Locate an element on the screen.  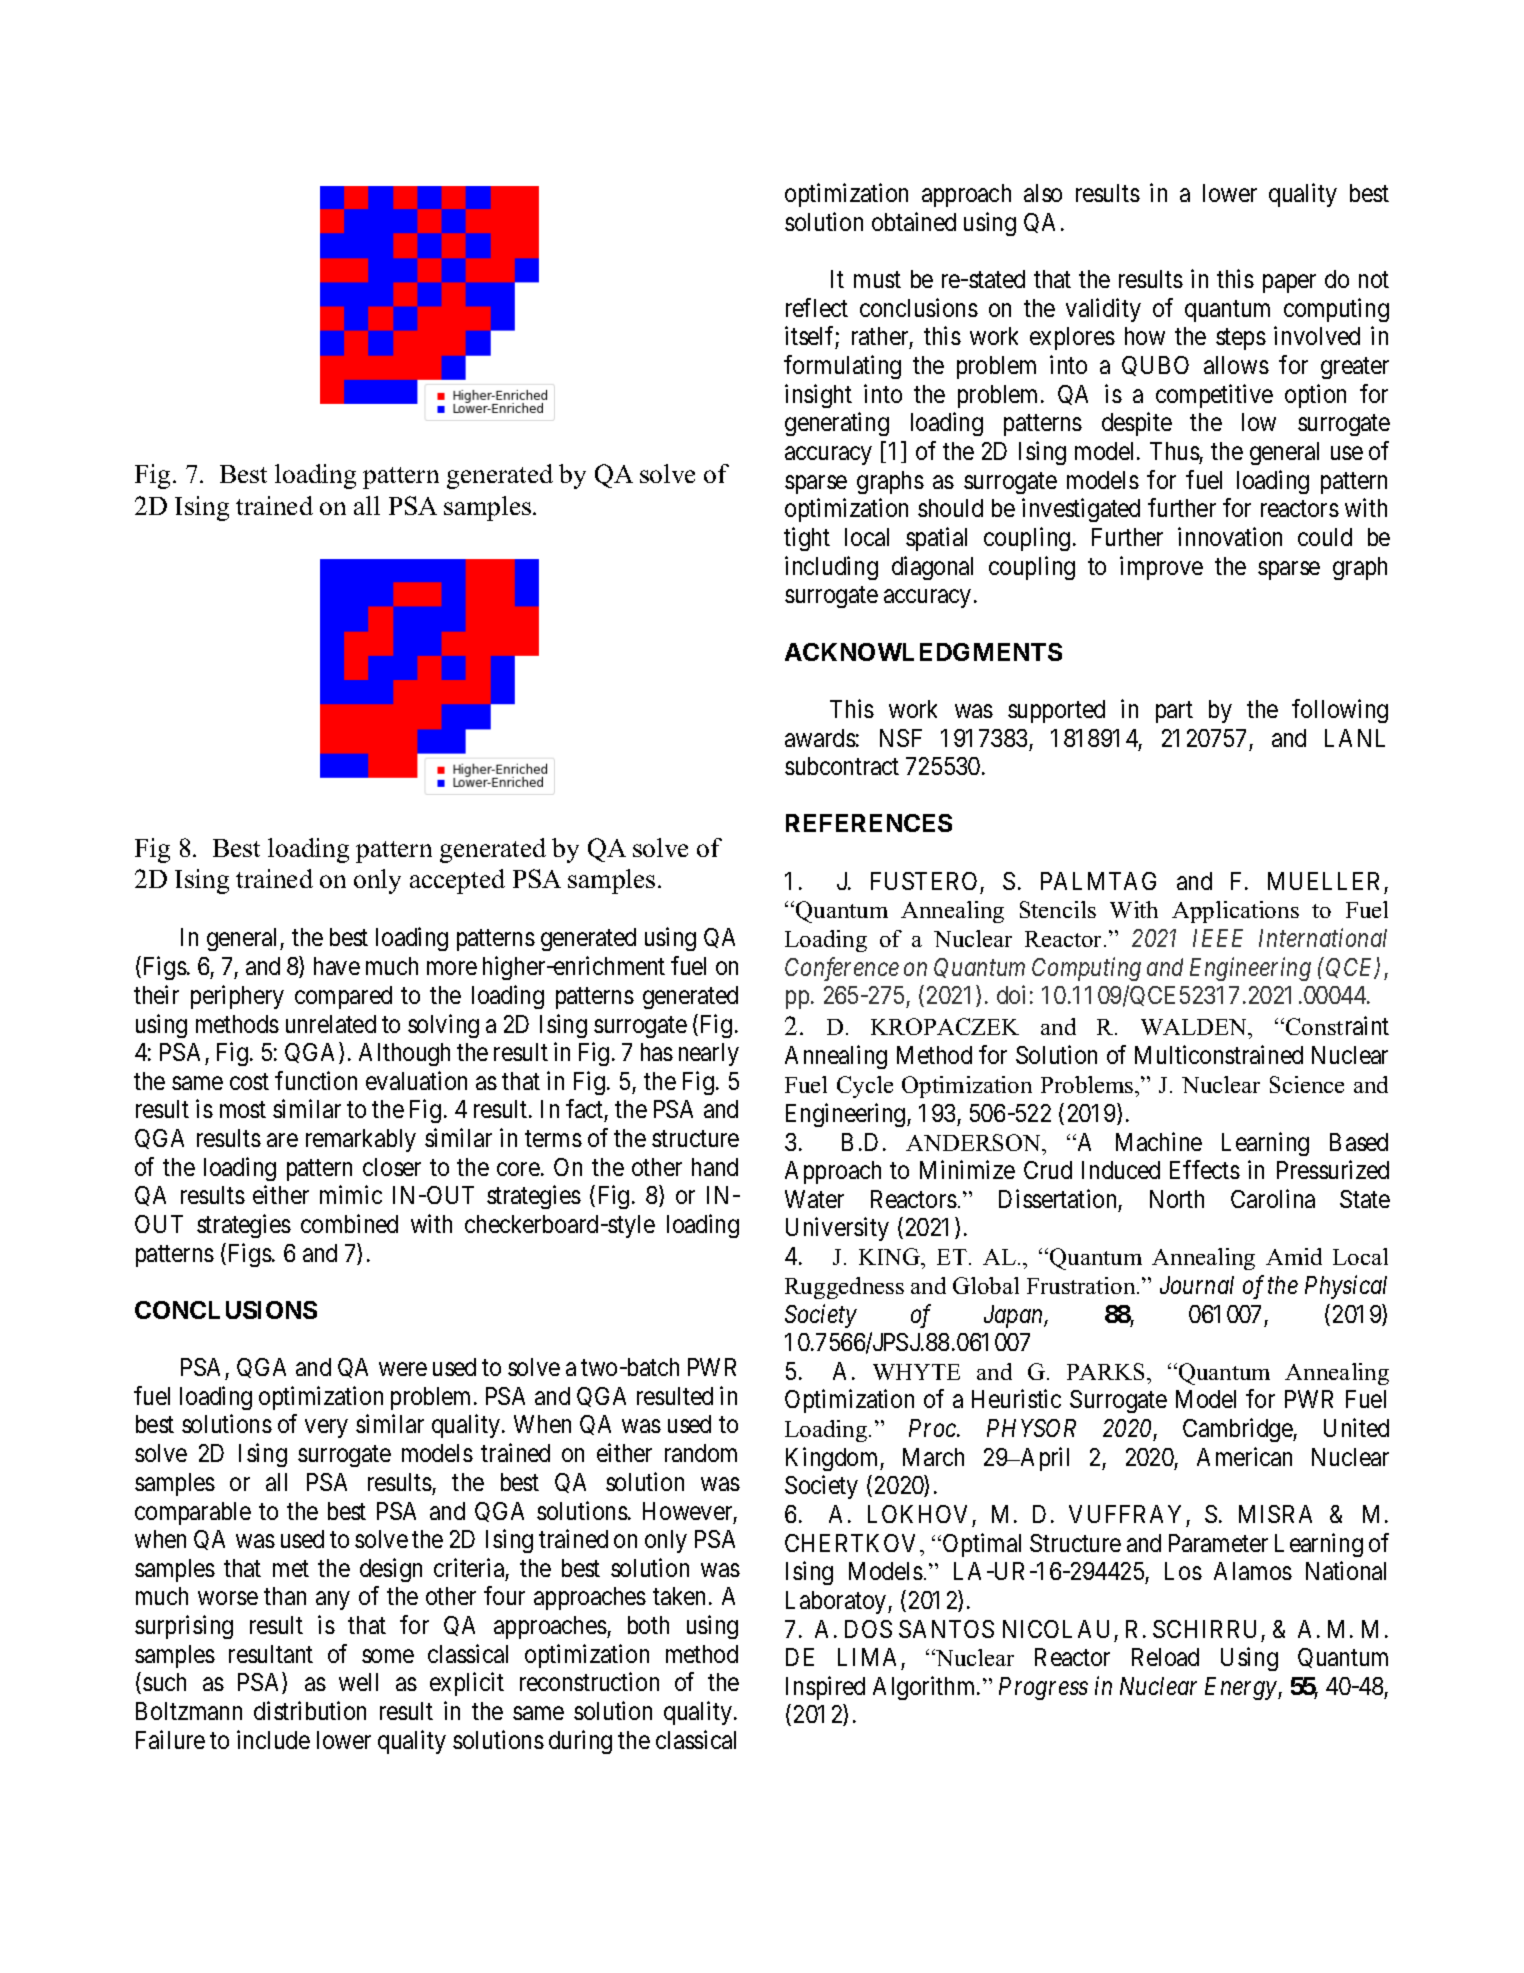
including is located at coordinates (831, 568).
